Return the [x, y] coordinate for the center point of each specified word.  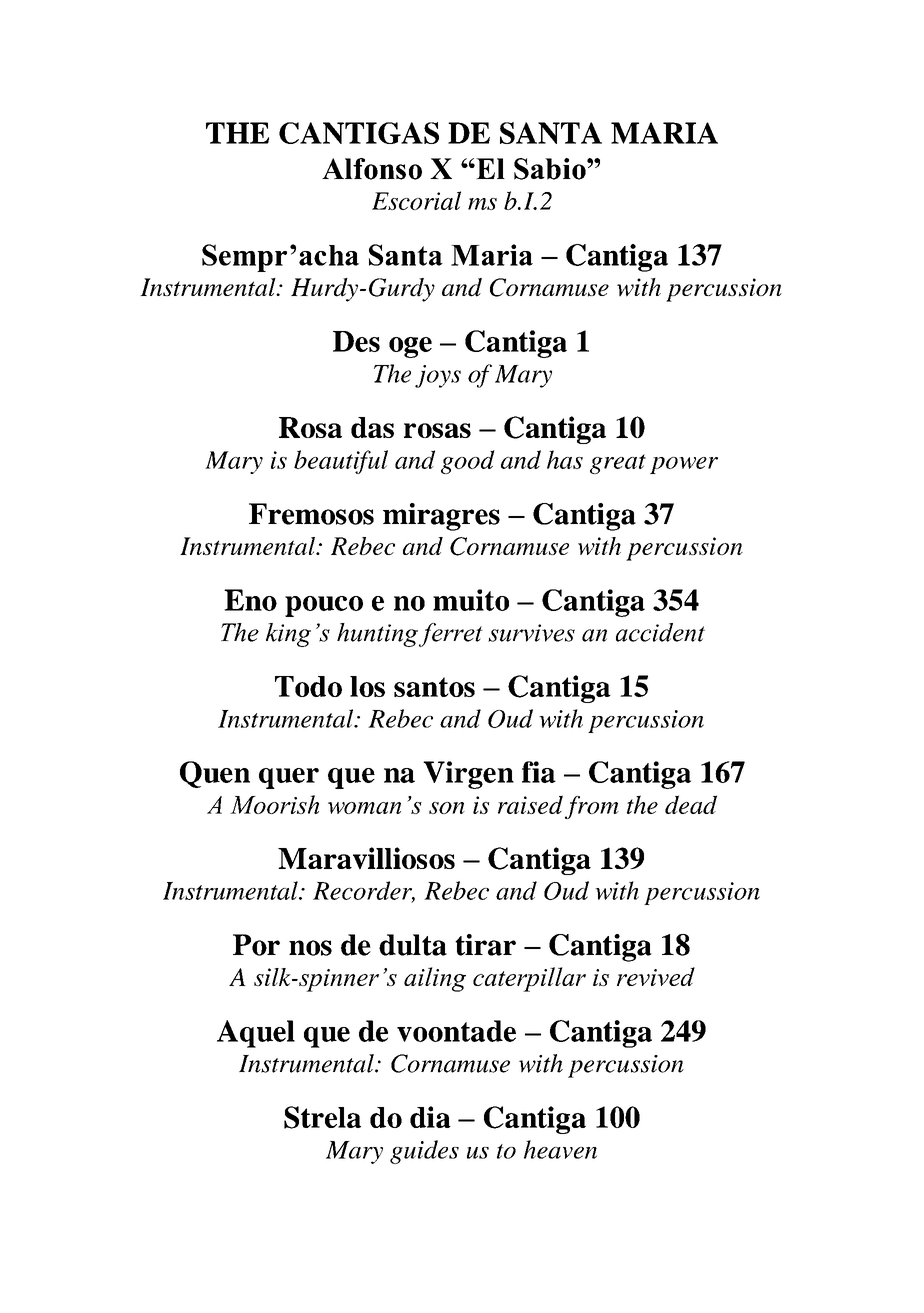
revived [656, 976]
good [468, 462]
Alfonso [372, 169]
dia [430, 1117]
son [447, 808]
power [684, 465]
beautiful [341, 462]
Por [256, 945]
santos [434, 687]
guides [424, 1152]
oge [410, 347]
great [618, 464]
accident [660, 632]
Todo [308, 686]
